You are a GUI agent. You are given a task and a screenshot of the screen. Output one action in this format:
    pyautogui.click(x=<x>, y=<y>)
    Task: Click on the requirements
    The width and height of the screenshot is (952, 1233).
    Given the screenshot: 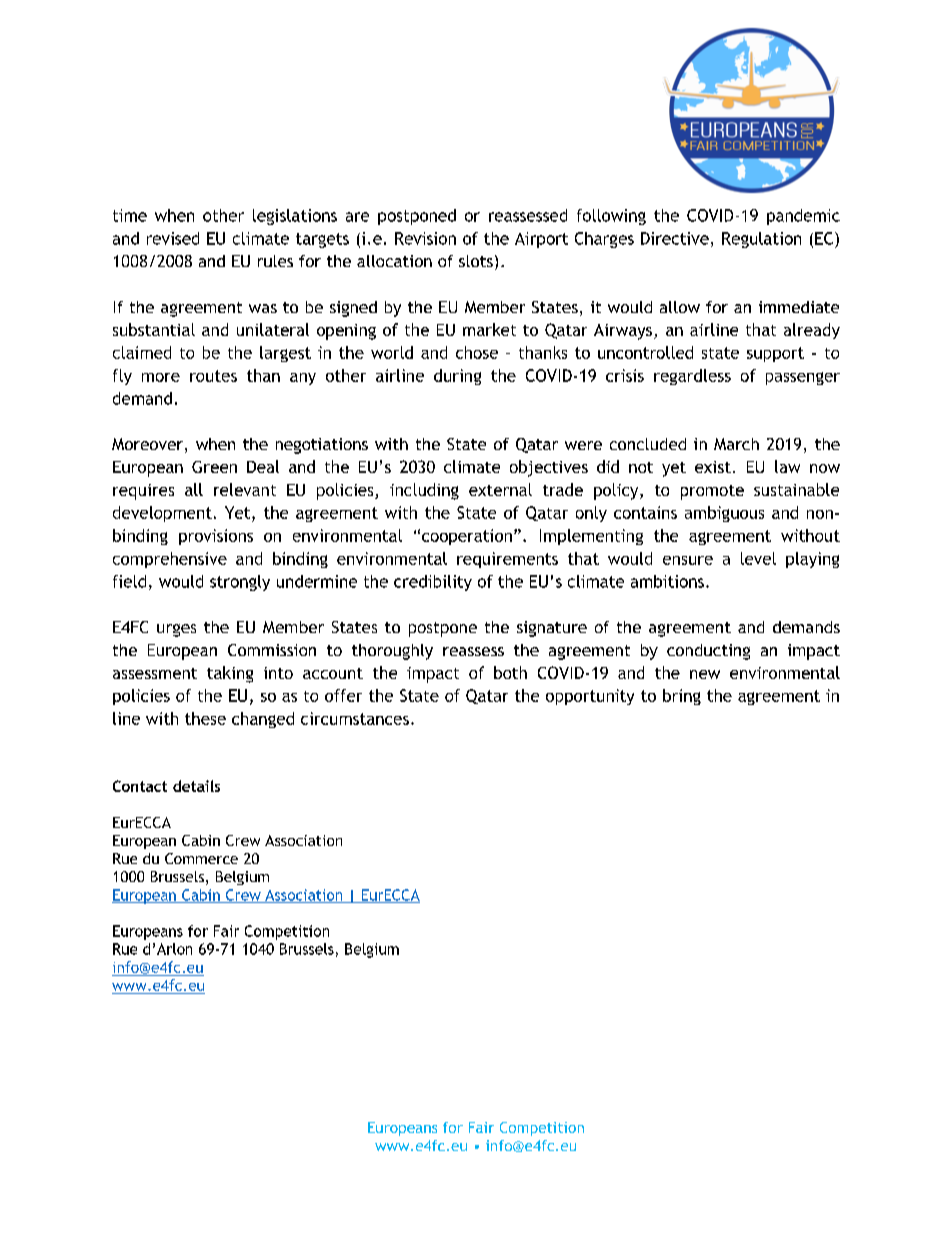 What is the action you would take?
    pyautogui.click(x=507, y=560)
